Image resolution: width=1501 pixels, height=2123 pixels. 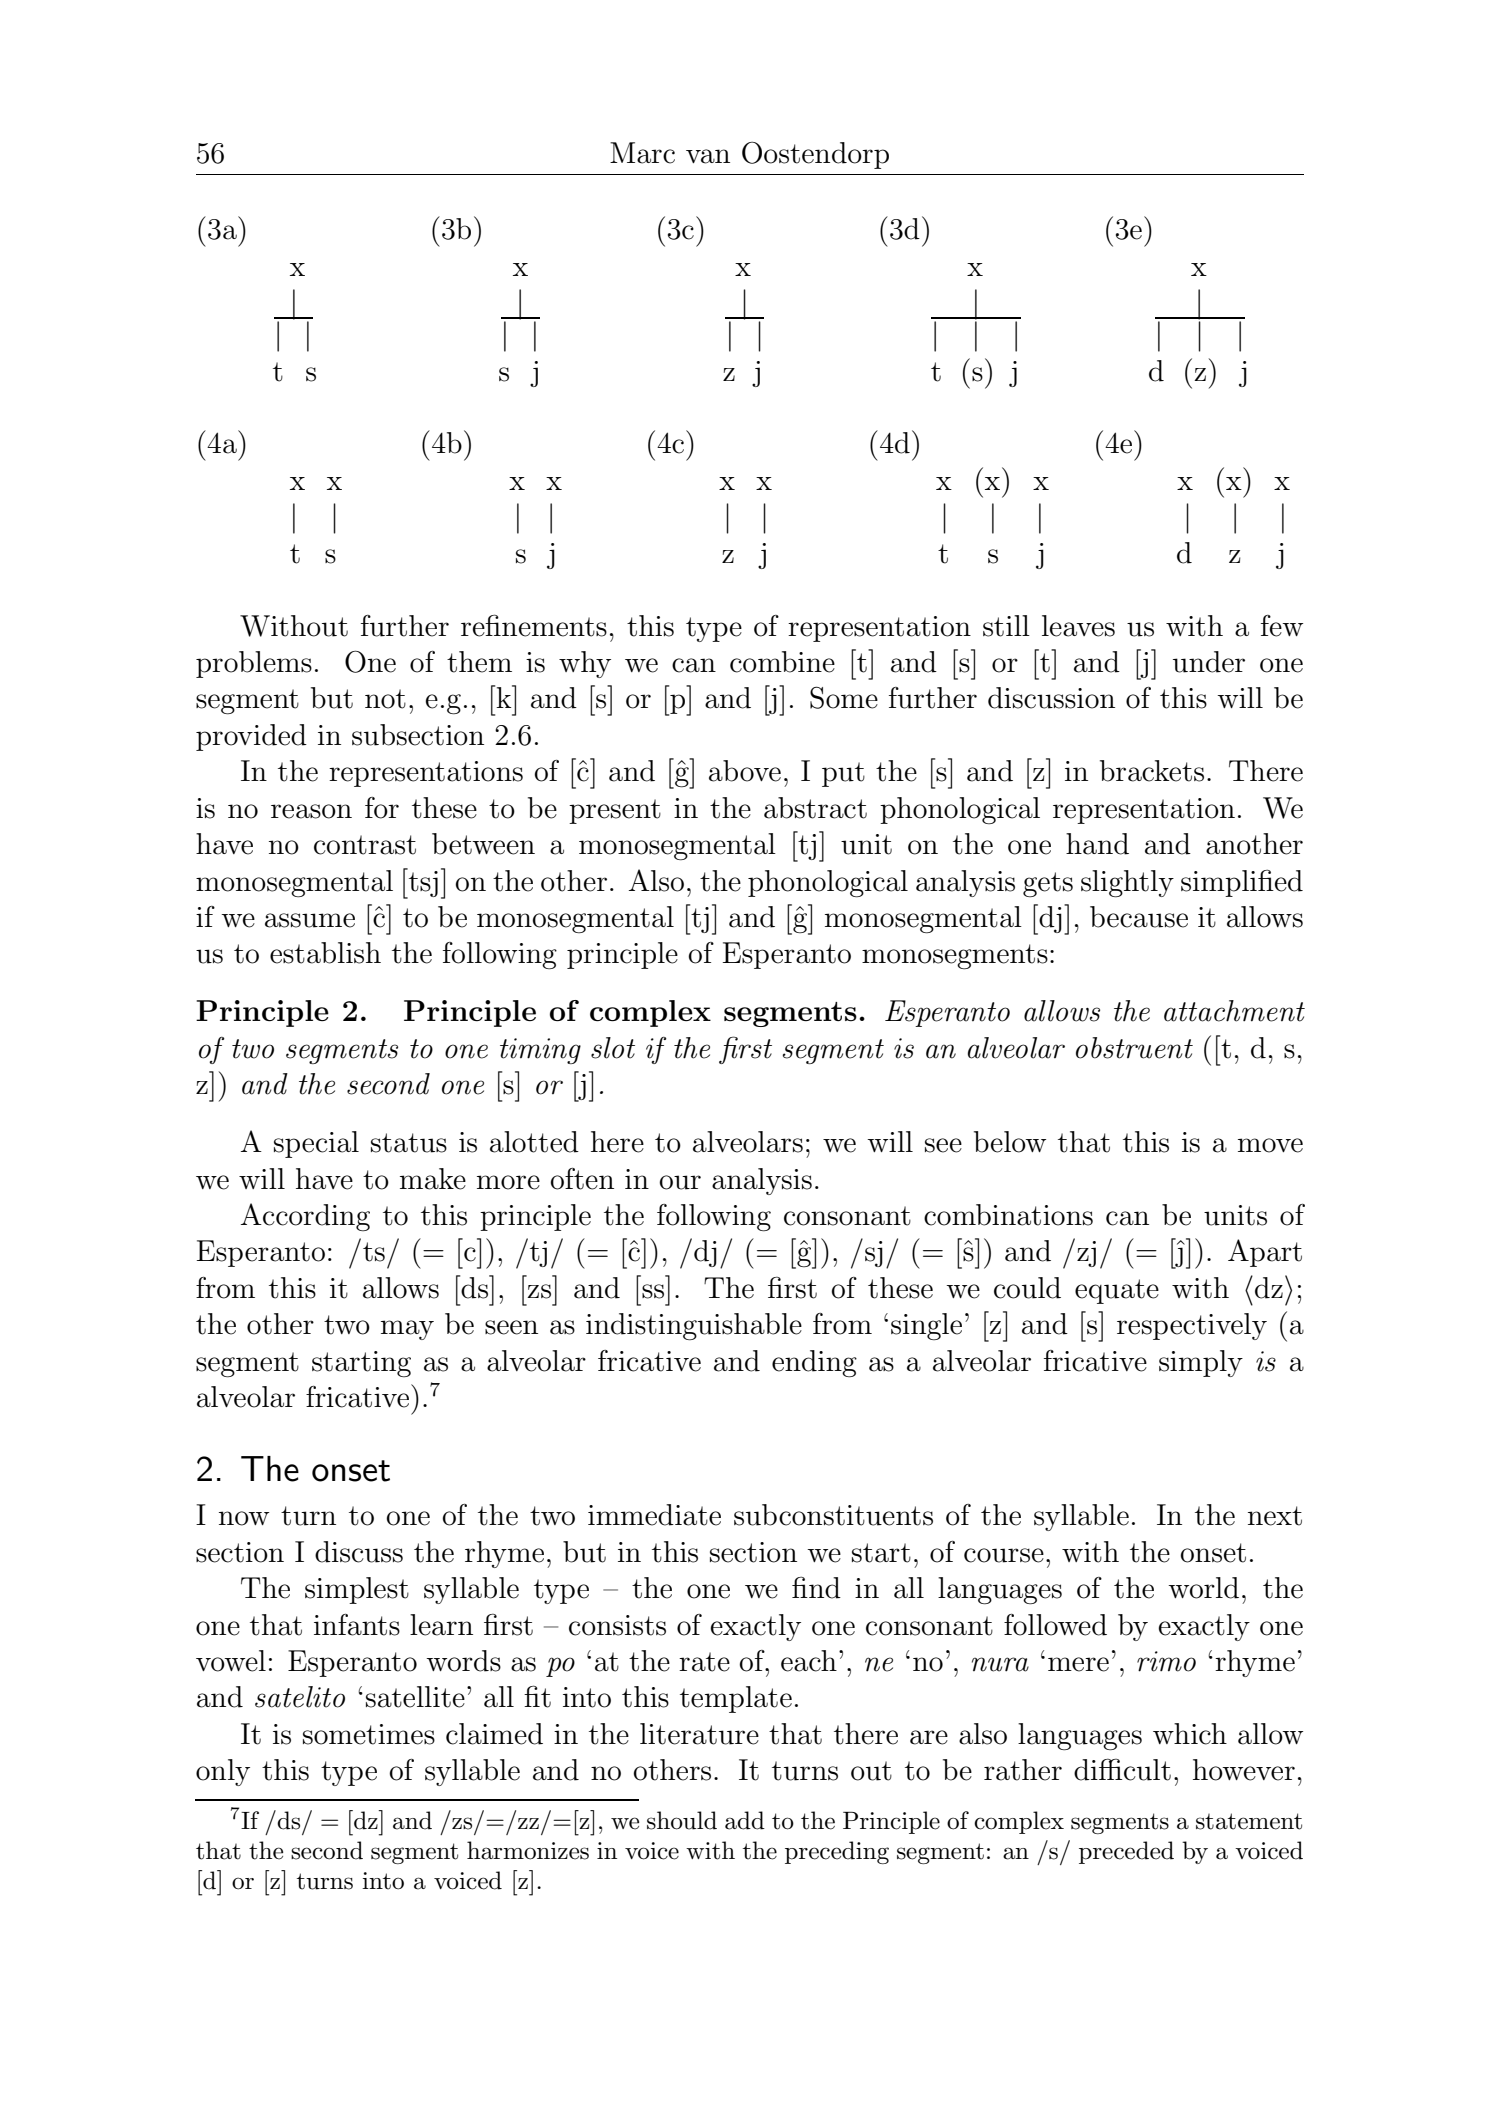 What do you see at coordinates (745, 1820) in the screenshot?
I see `add` at bounding box center [745, 1820].
